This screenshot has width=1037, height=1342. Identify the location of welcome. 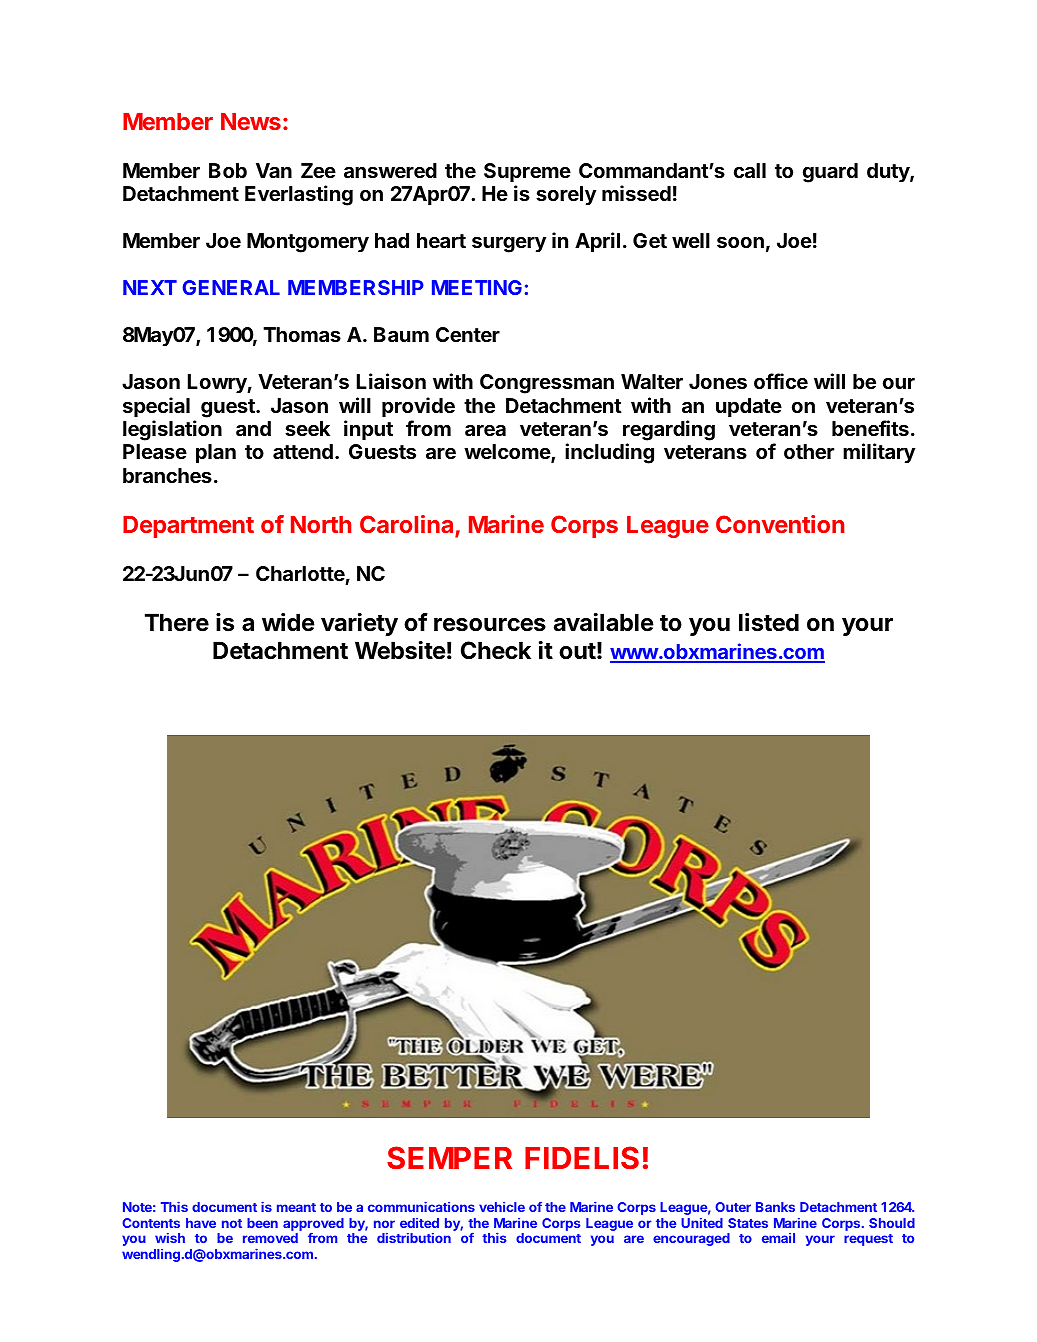
(508, 453).
